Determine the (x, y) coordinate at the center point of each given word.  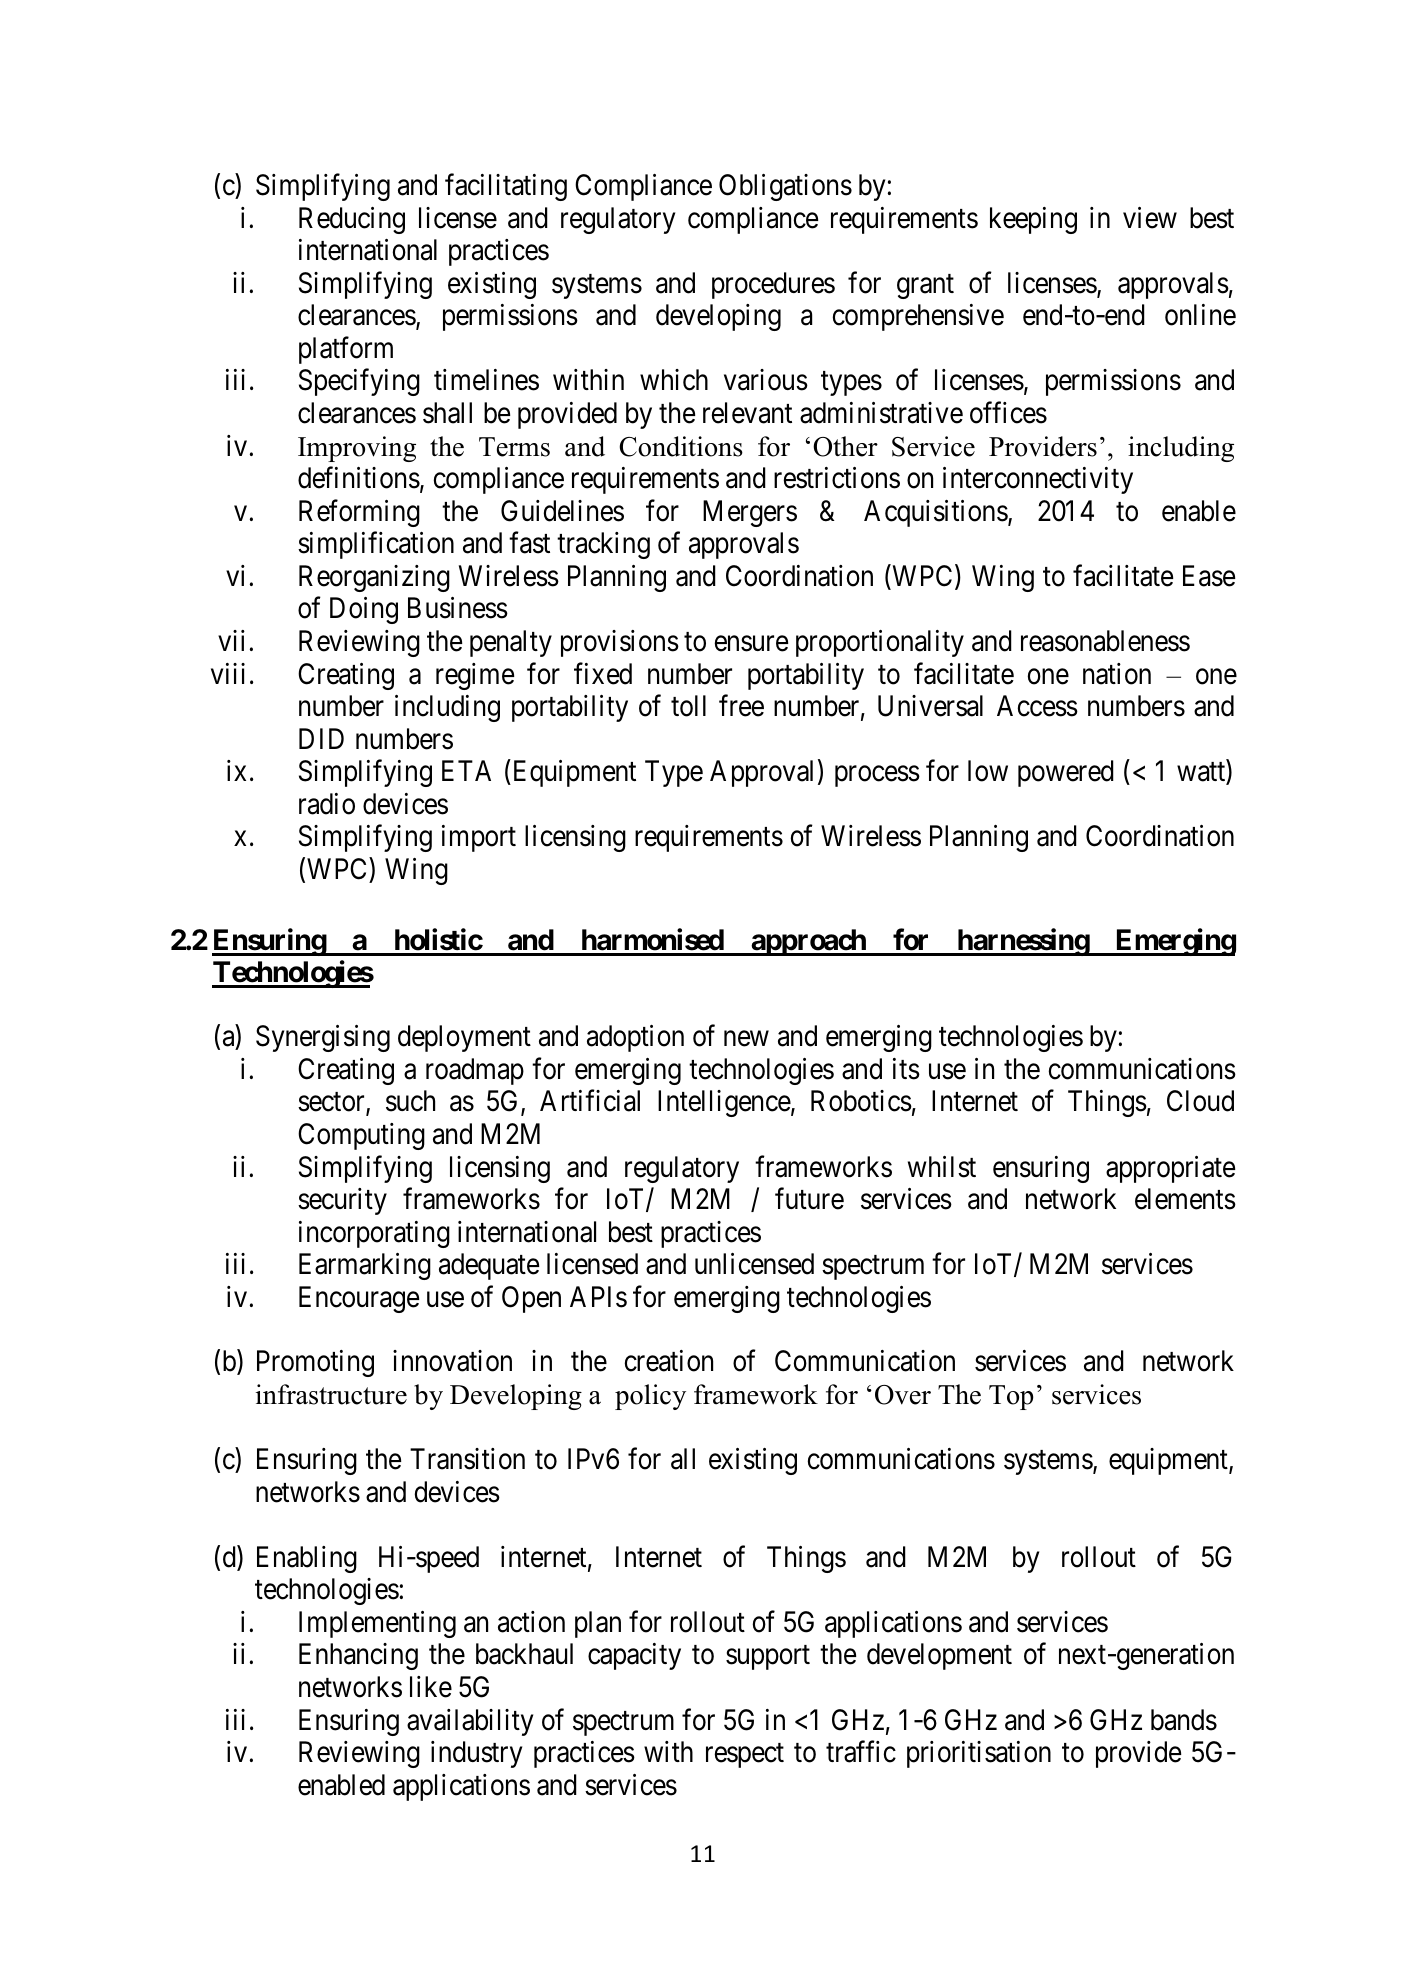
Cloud (1200, 1101)
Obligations (785, 187)
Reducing (352, 220)
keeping (1033, 220)
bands (1184, 1720)
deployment (464, 1038)
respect (745, 1756)
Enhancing (358, 1656)
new (746, 1039)
